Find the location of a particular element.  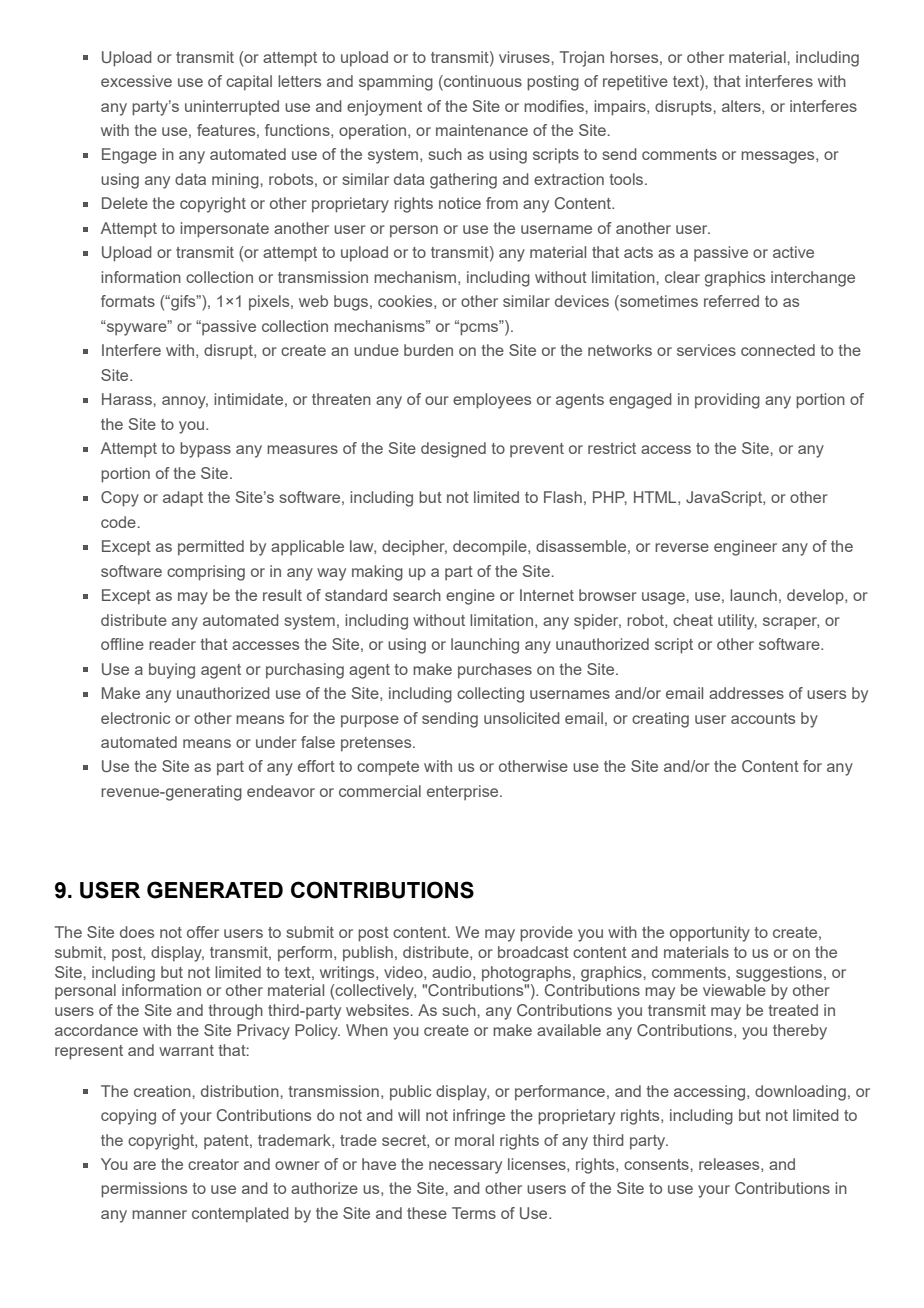

continuous is located at coordinates (482, 82).
